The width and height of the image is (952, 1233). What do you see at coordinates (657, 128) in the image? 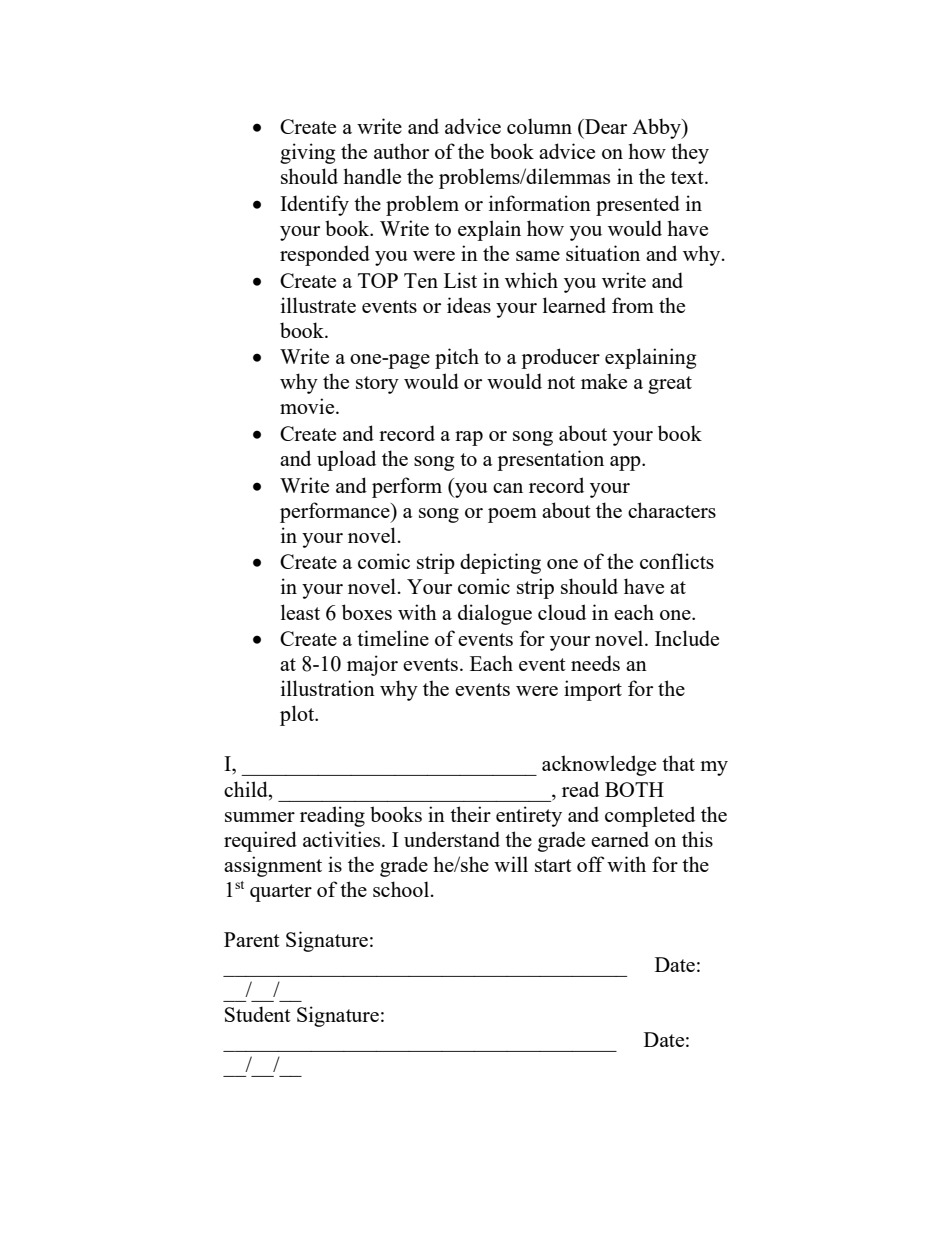
I see `Abby` at bounding box center [657, 128].
